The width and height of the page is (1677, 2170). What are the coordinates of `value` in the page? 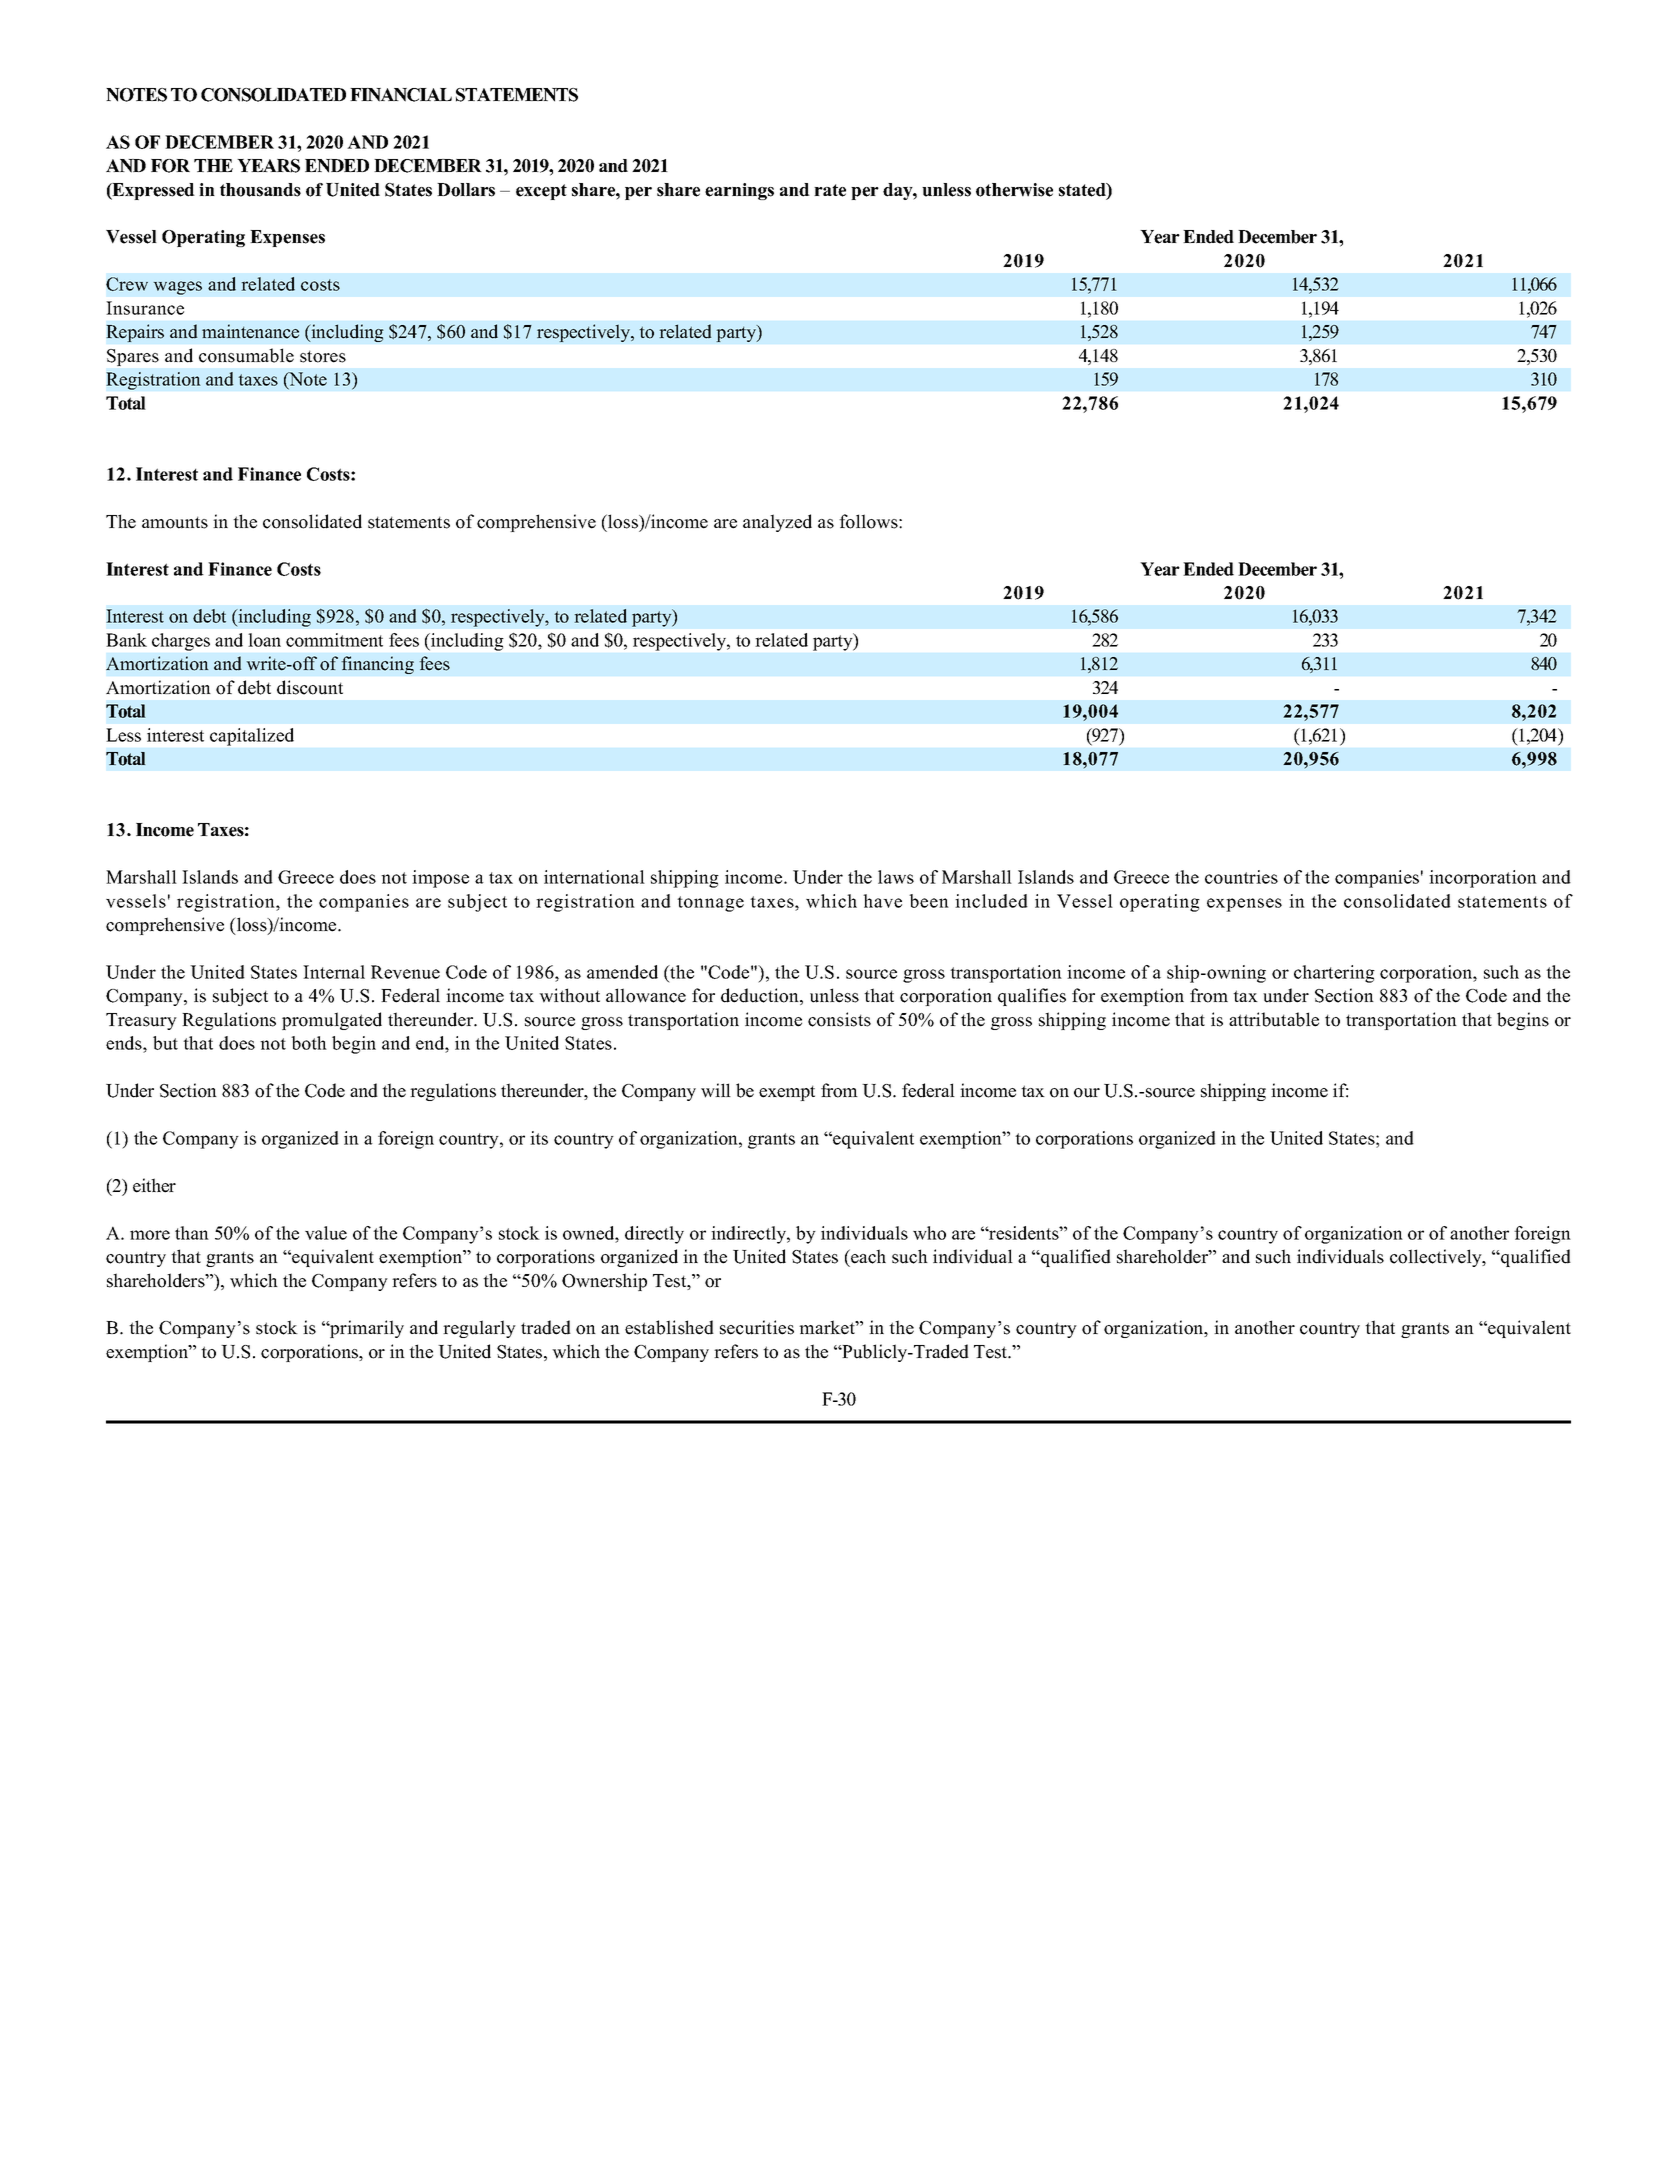 It's located at (326, 1233).
